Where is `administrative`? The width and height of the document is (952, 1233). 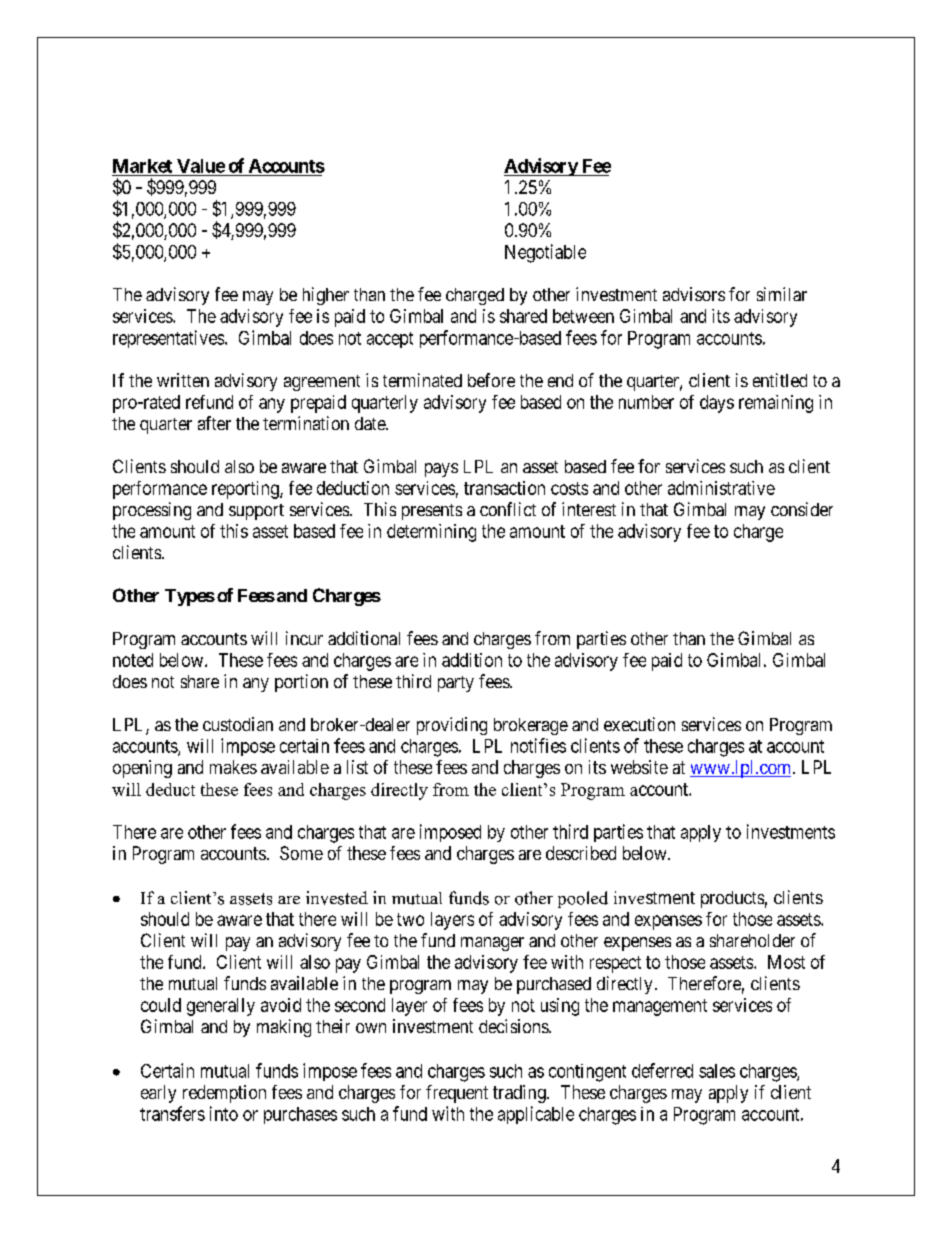 administrative is located at coordinates (721, 488).
